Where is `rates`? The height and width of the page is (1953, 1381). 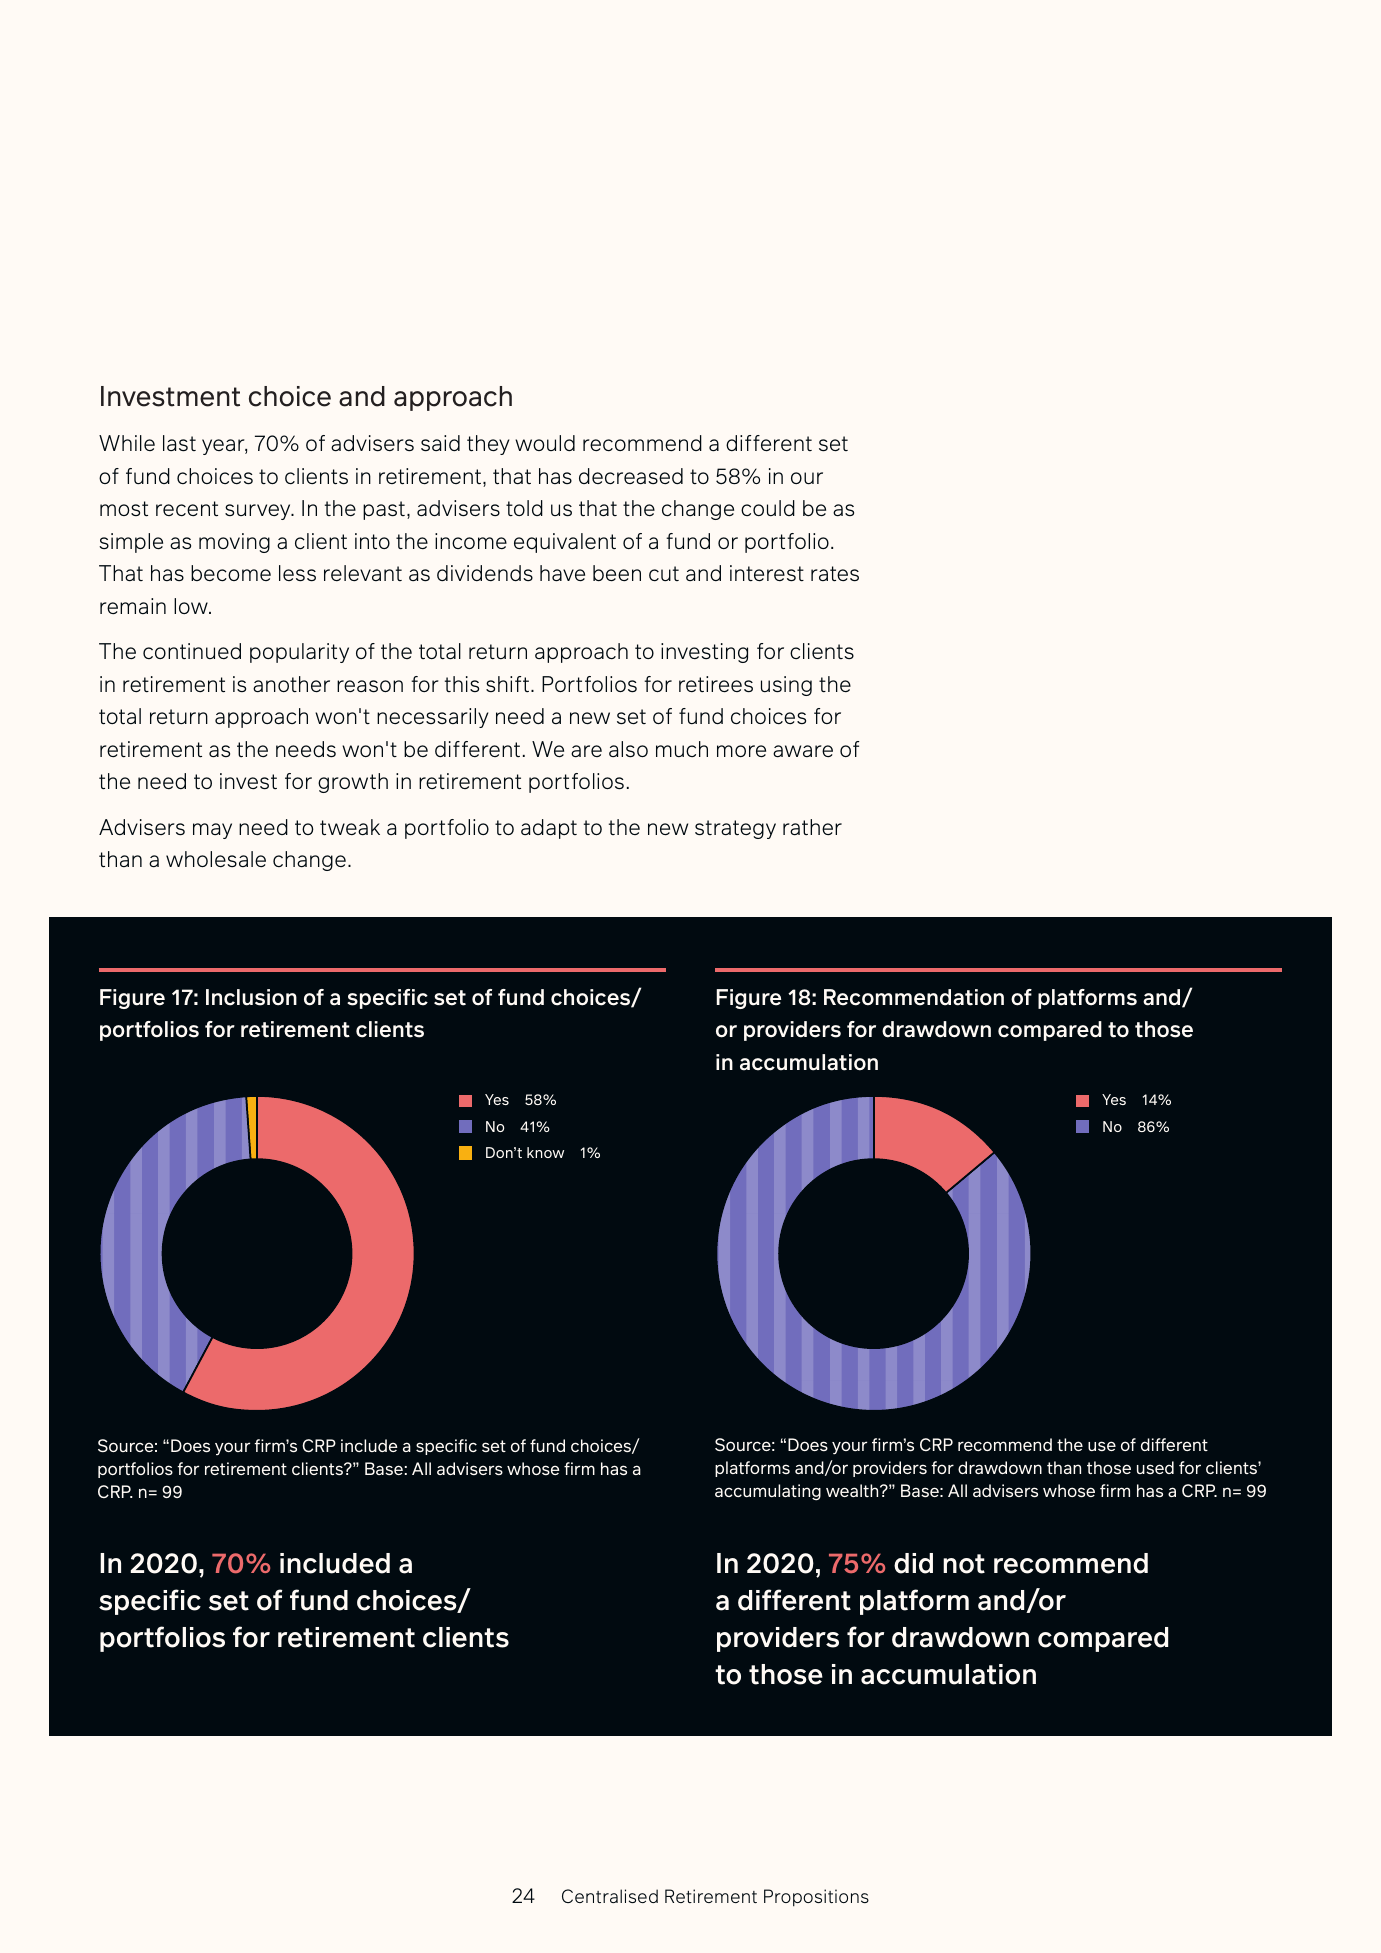
rates is located at coordinates (835, 574).
